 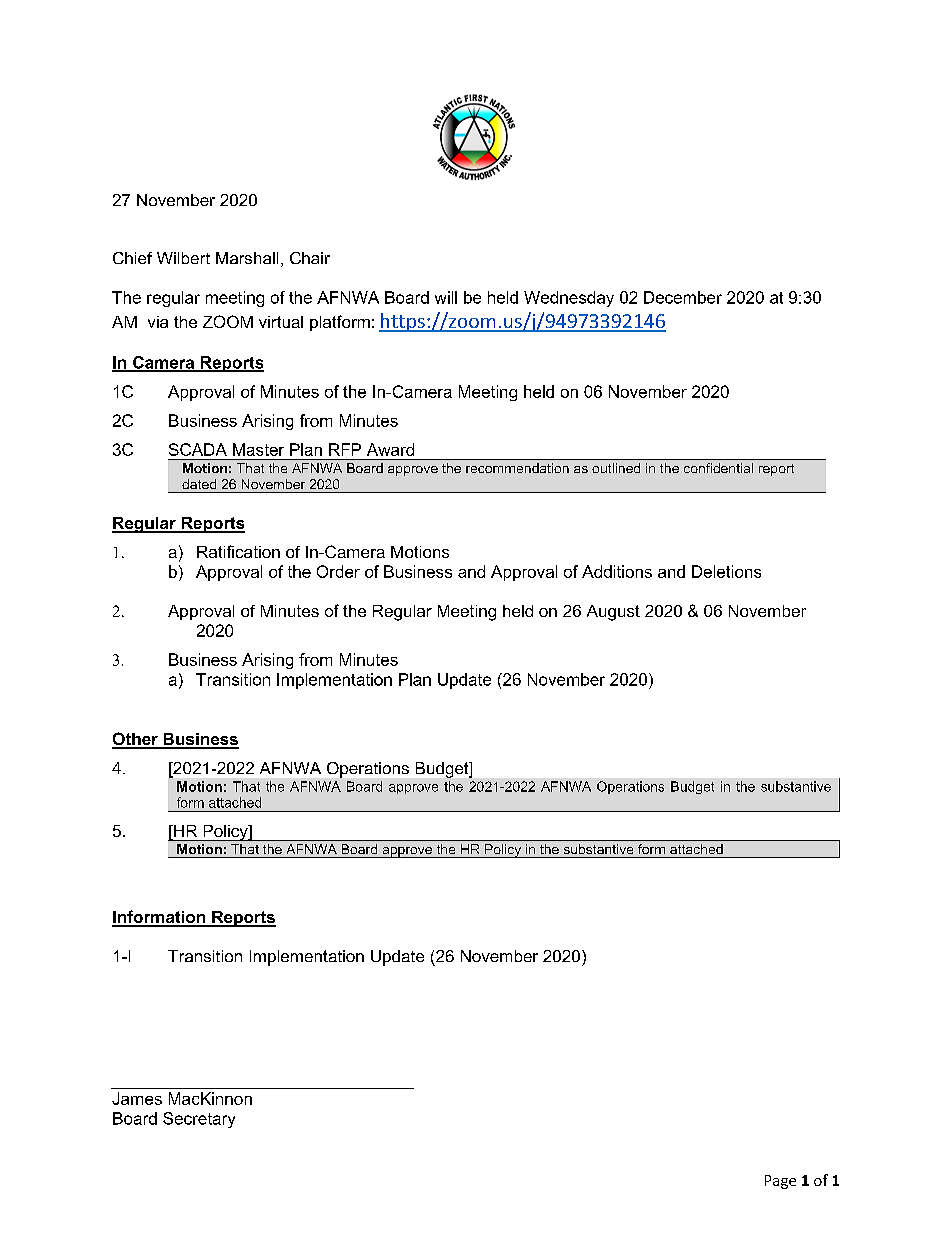 I want to click on James, so click(x=137, y=1098).
